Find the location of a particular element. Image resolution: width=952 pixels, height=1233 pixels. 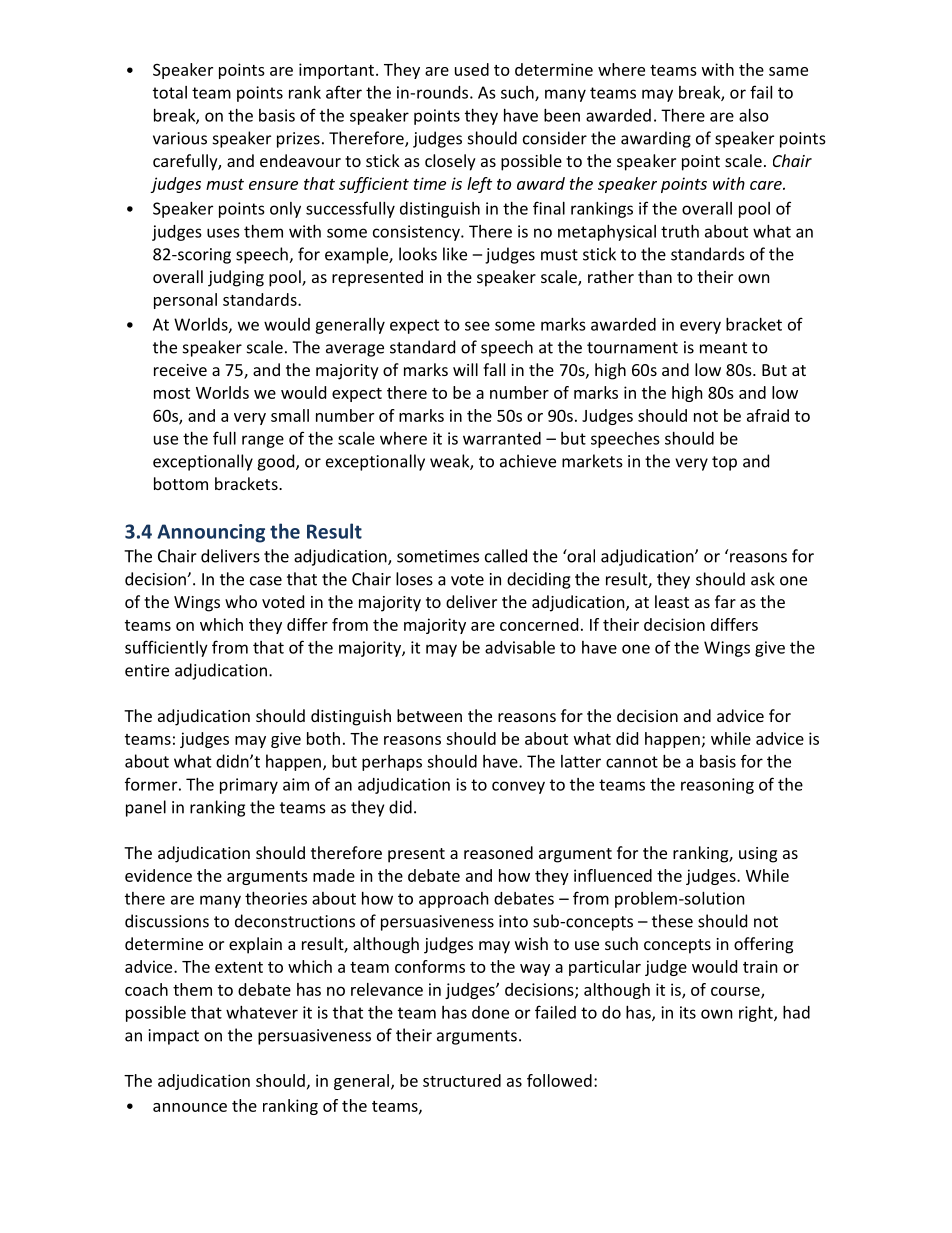

also is located at coordinates (754, 115).
